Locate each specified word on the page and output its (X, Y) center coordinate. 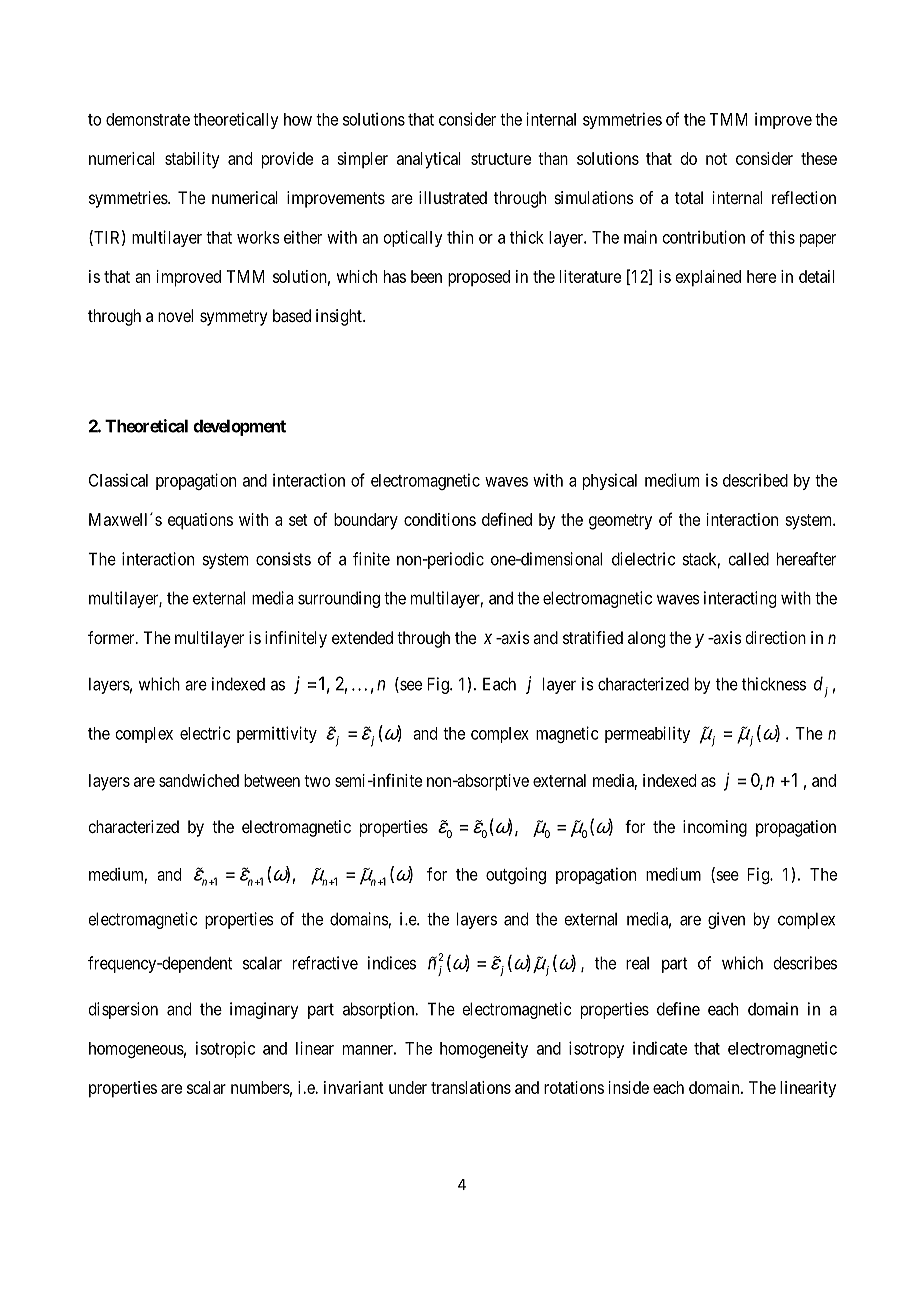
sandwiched (199, 780)
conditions (440, 519)
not (716, 159)
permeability (647, 734)
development (239, 427)
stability (192, 160)
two (317, 781)
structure (501, 159)
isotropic (225, 1049)
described (755, 480)
